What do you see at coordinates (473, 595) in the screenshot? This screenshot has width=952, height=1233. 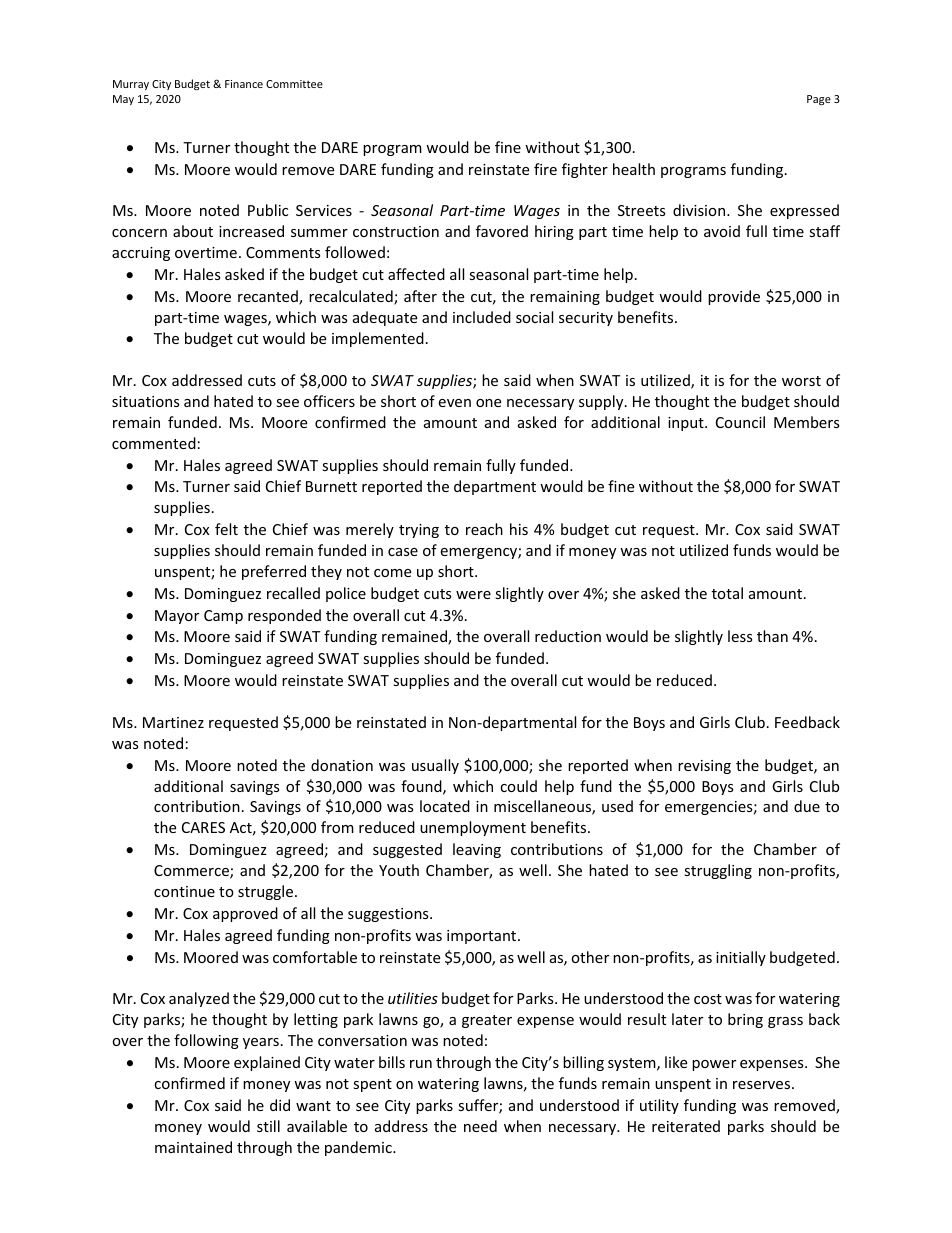 I see `were` at bounding box center [473, 595].
